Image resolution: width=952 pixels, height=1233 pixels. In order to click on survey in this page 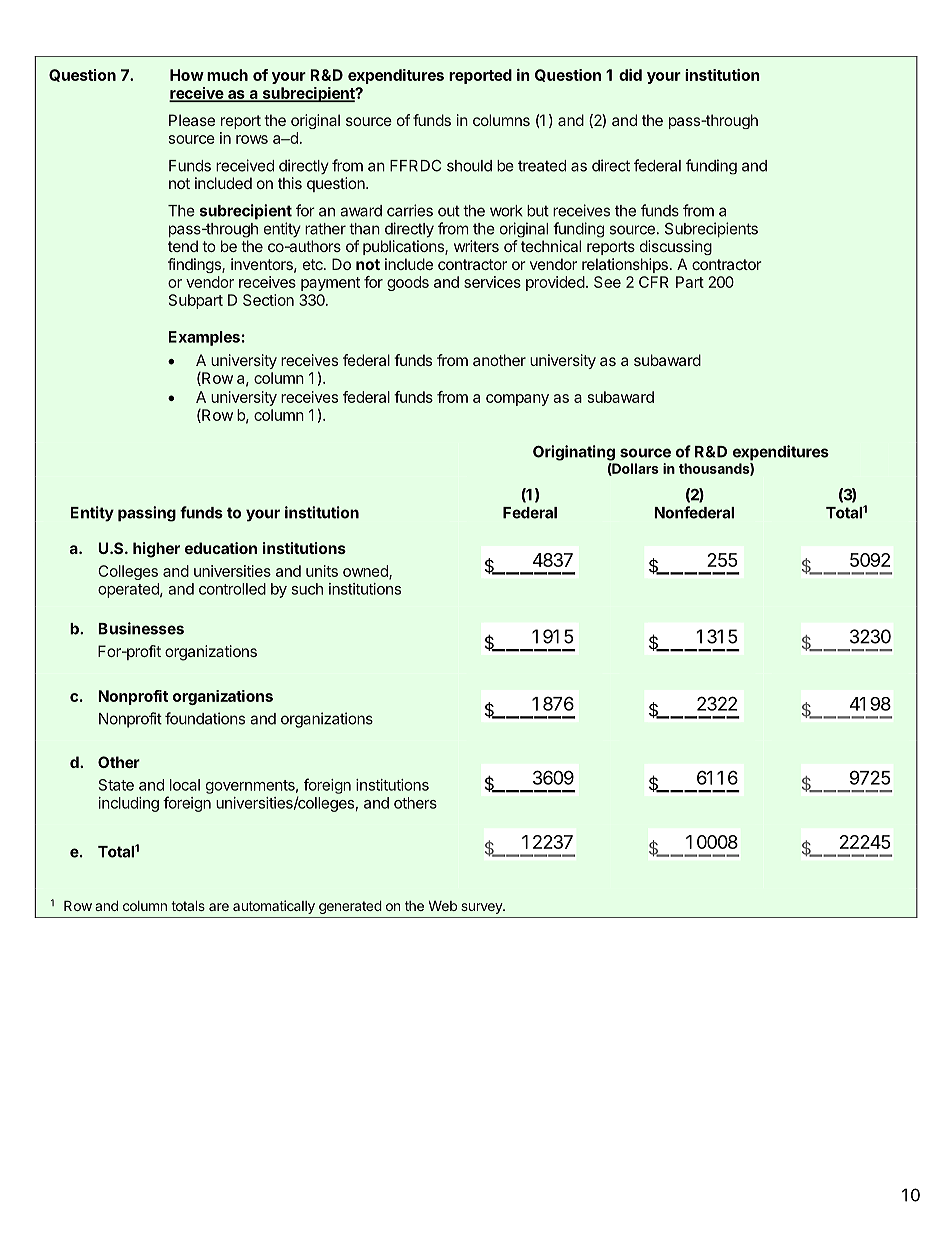, I will do `click(482, 908)`.
